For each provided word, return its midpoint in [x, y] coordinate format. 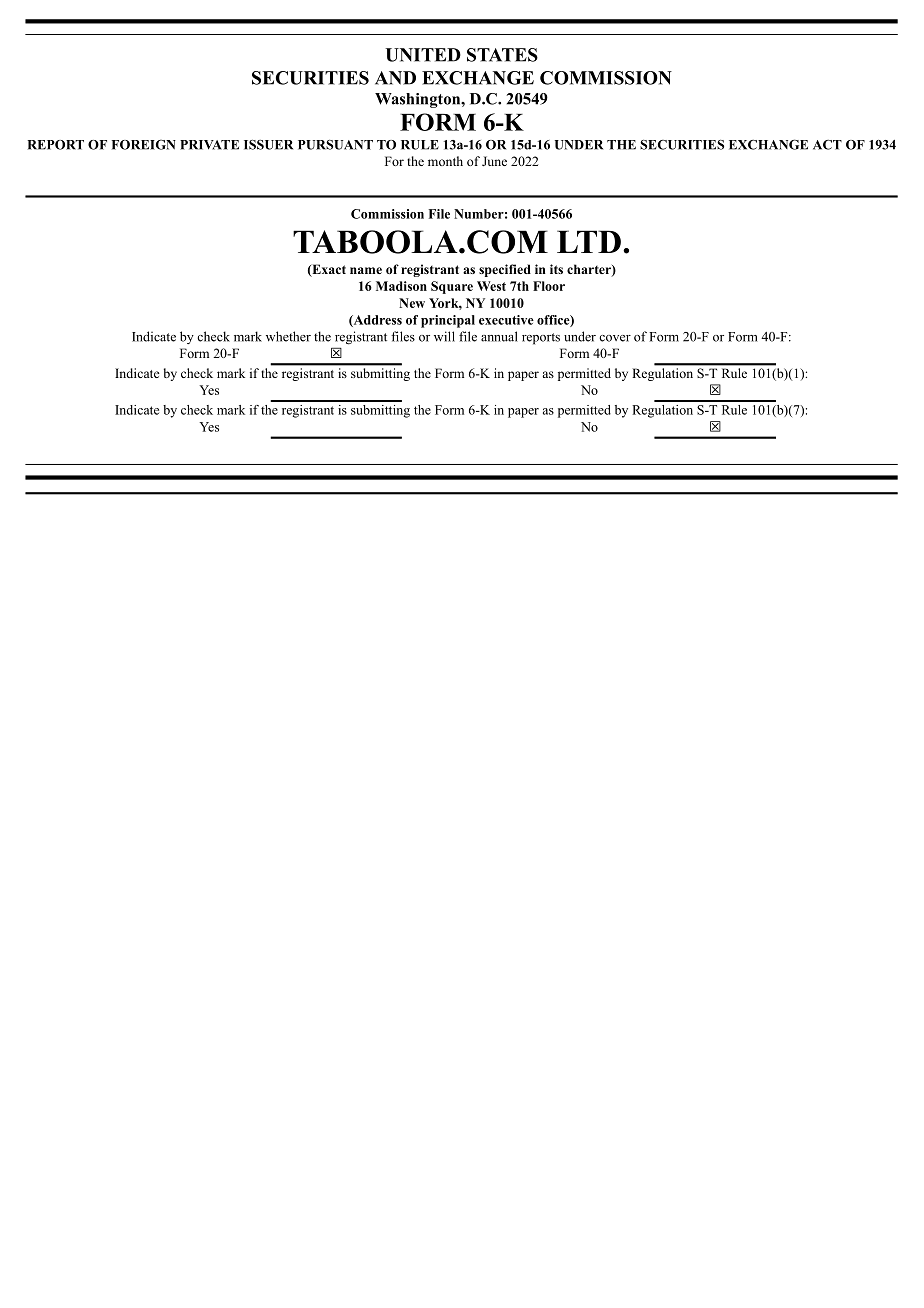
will [444, 336]
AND [395, 78]
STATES [502, 55]
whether [288, 336]
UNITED [423, 55]
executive [506, 320]
